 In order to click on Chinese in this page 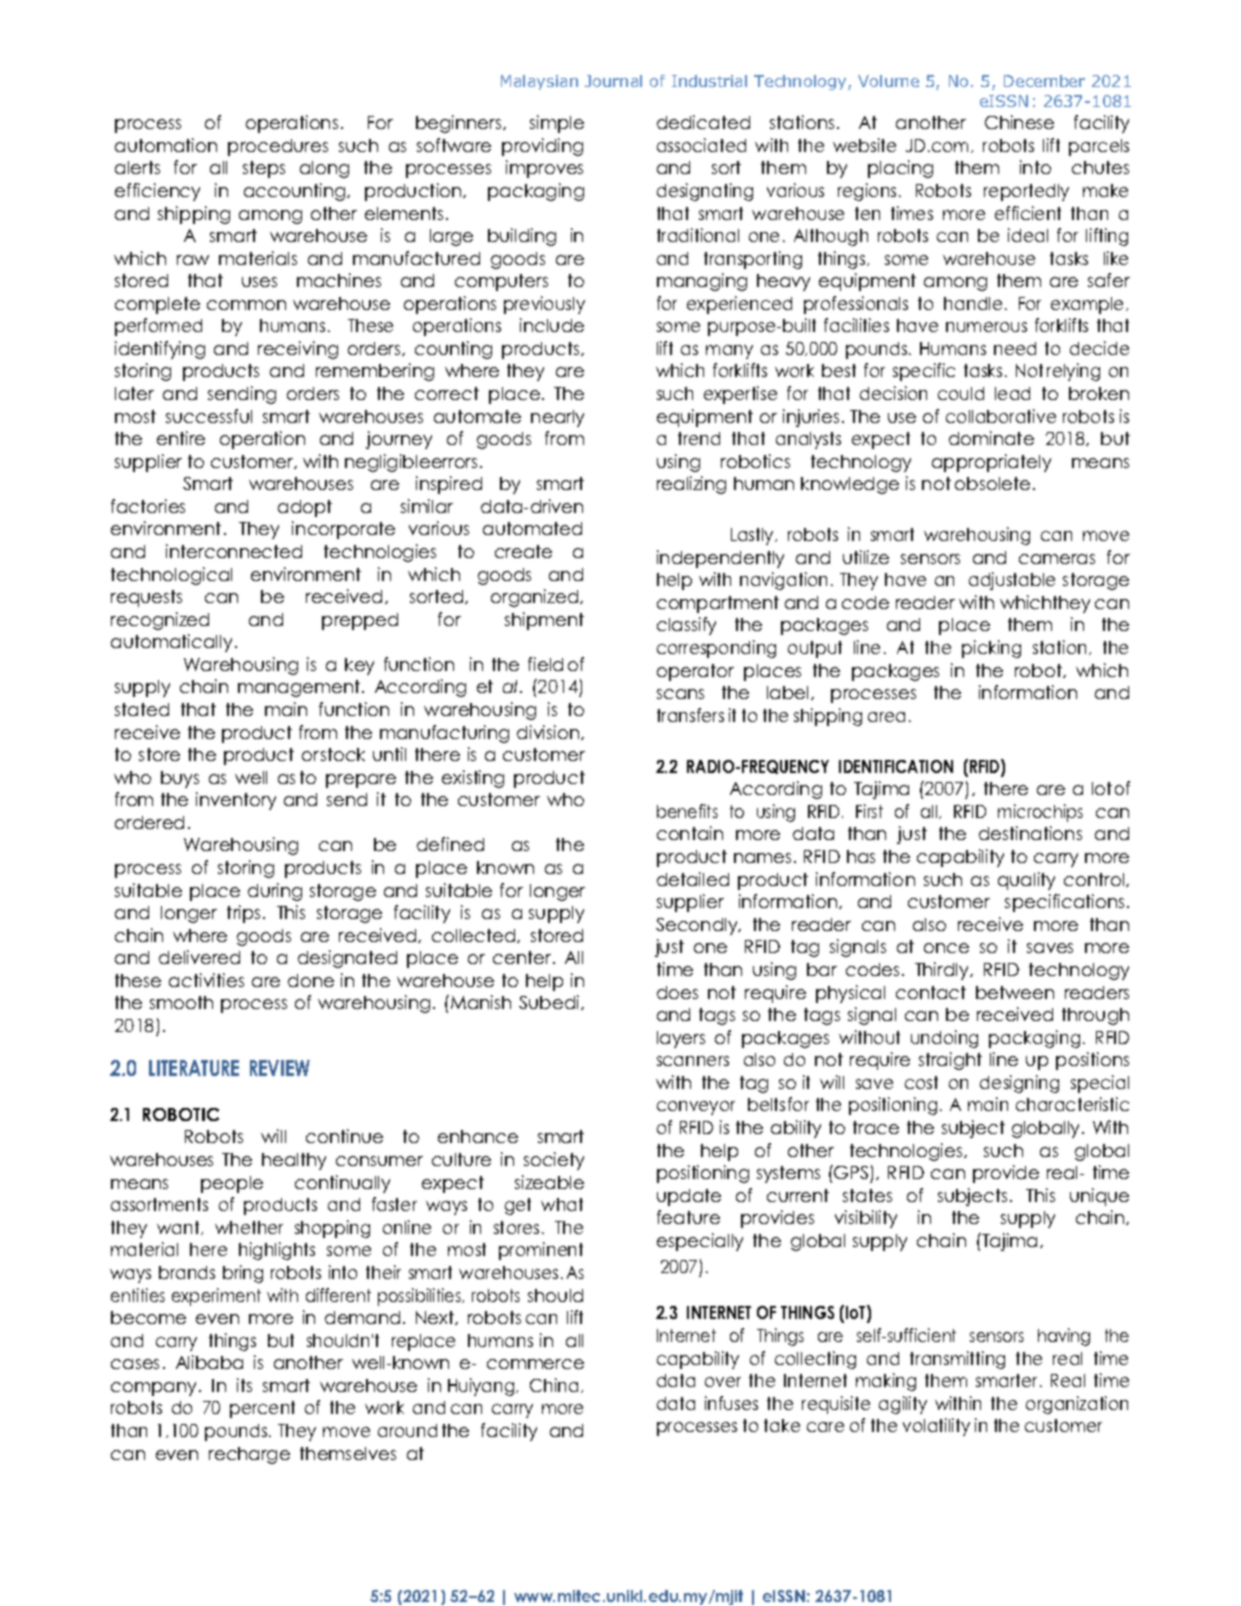, I will do `click(1019, 122)`.
